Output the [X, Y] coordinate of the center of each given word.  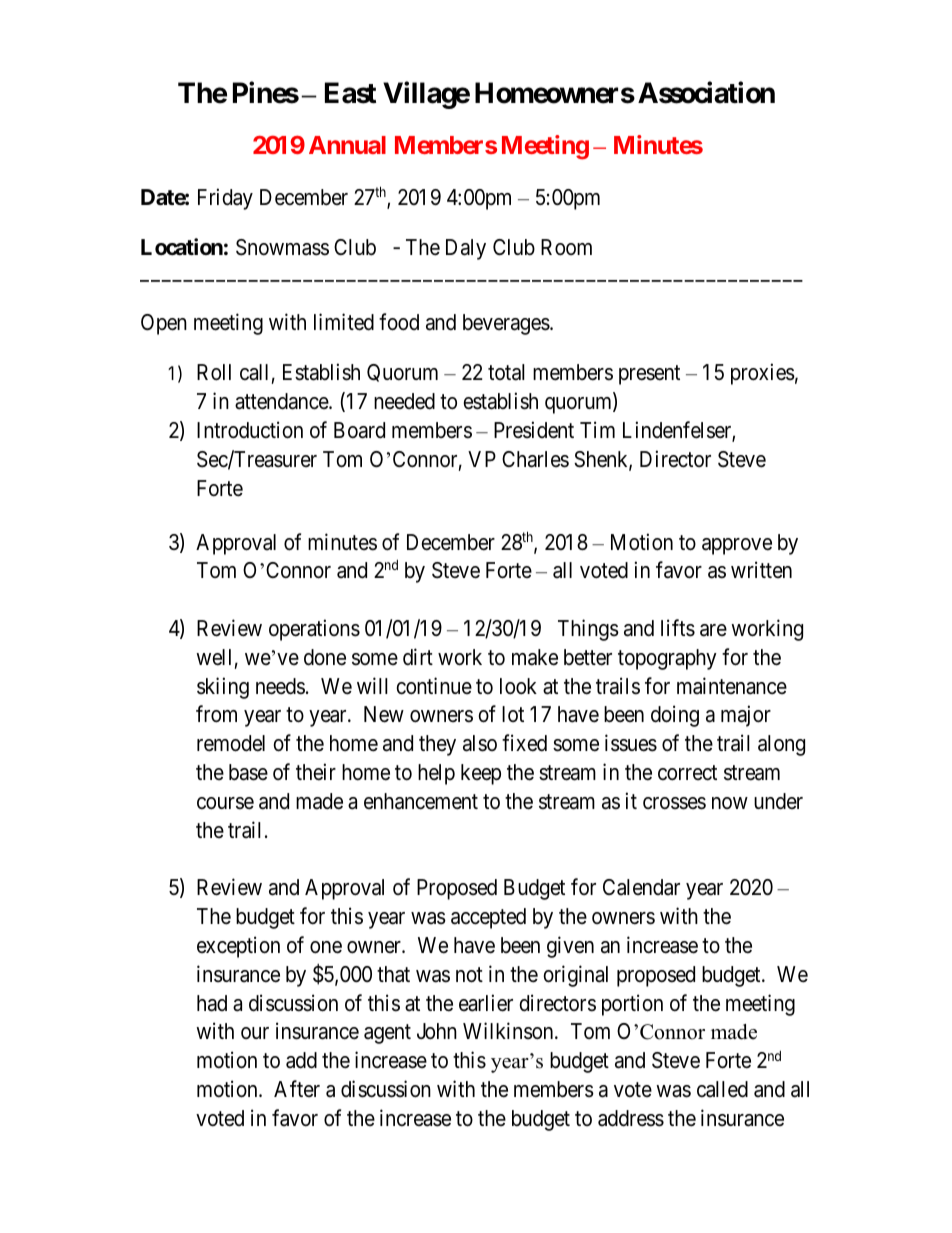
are [713, 630]
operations [314, 630]
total [506, 372]
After [297, 1088]
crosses [674, 803]
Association [706, 93]
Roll [214, 372]
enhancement [421, 801]
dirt [418, 657]
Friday [225, 199]
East [350, 93]
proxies [763, 374]
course [225, 803]
